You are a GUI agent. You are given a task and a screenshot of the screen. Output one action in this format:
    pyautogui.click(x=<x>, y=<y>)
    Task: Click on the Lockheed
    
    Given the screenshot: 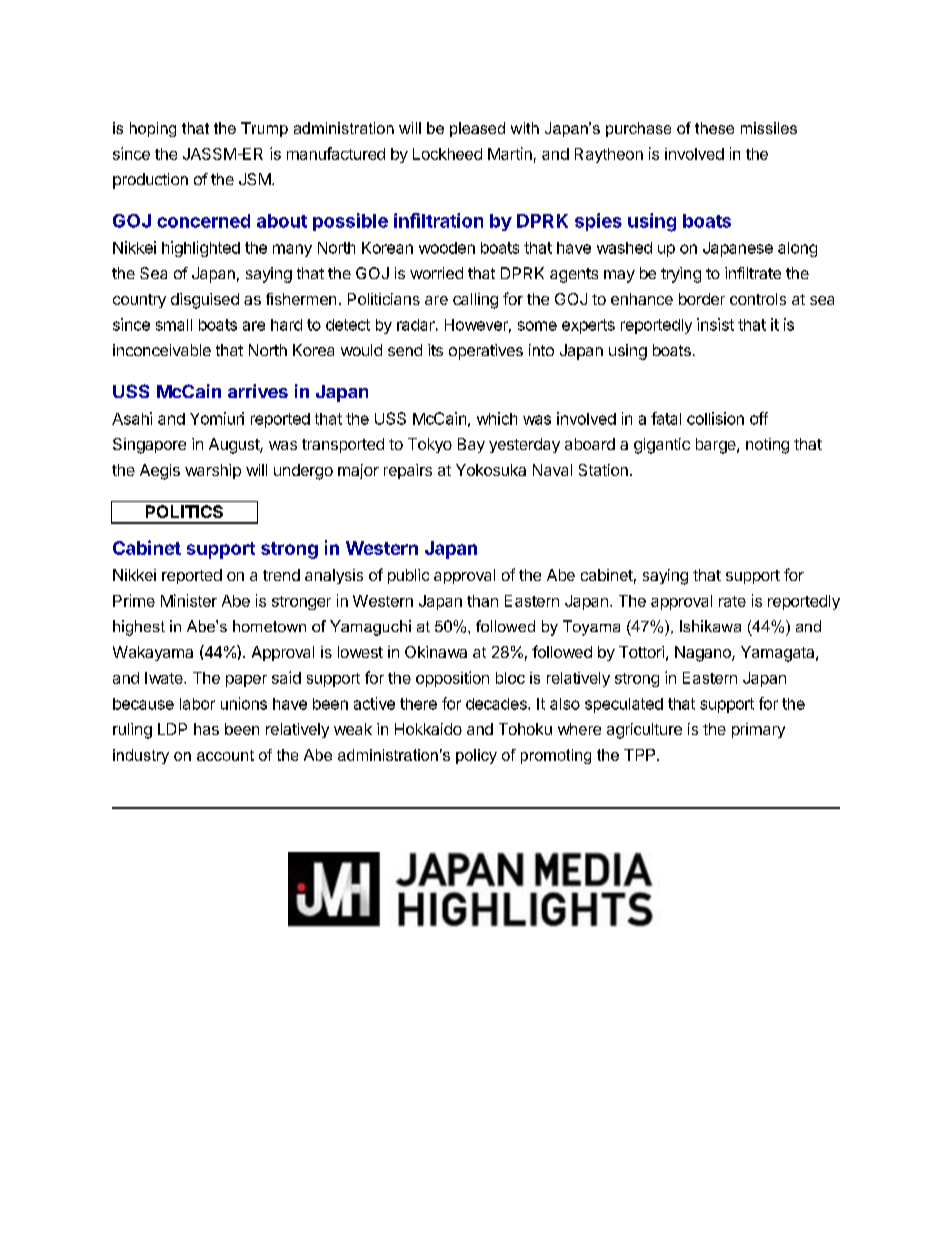 What is the action you would take?
    pyautogui.click(x=447, y=154)
